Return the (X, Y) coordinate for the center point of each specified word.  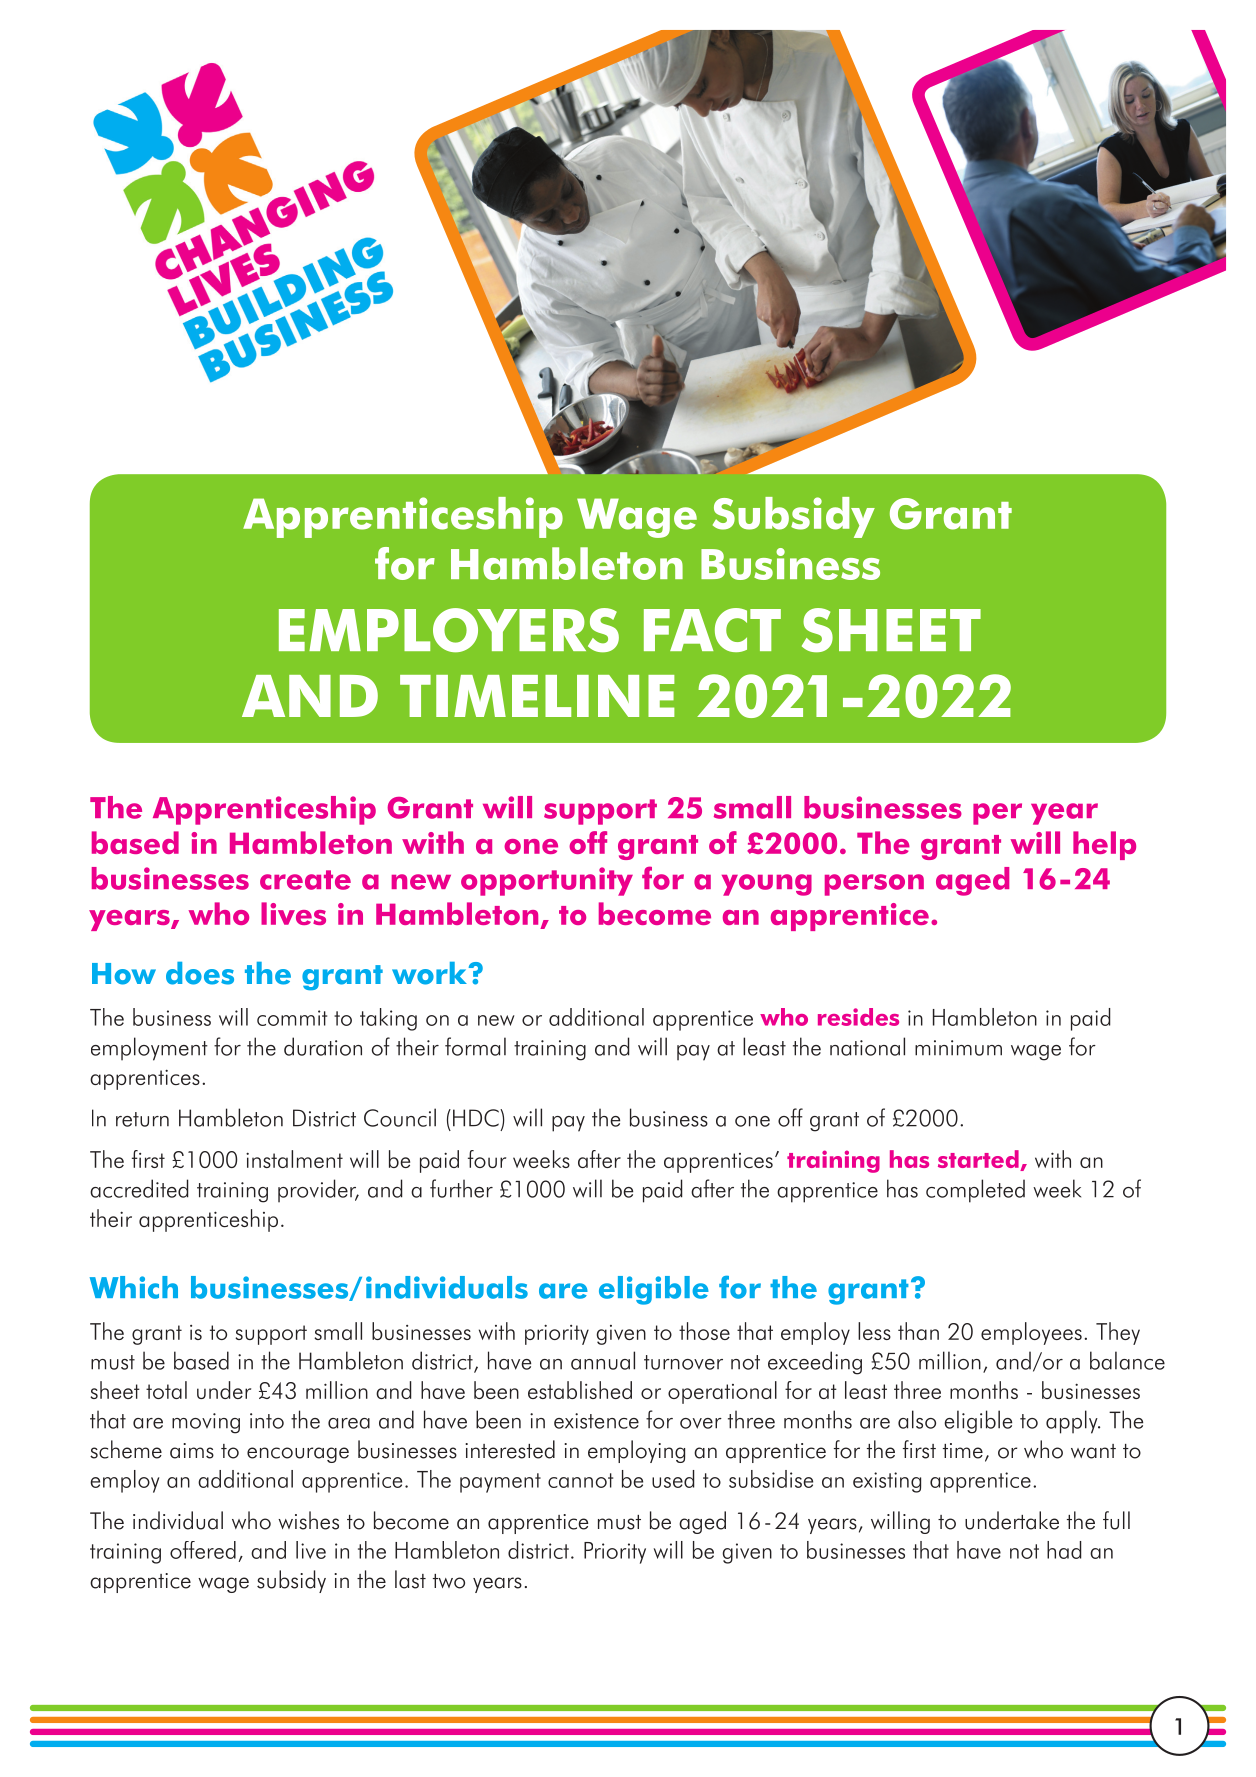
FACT (712, 630)
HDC (477, 1118)
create (305, 880)
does (200, 973)
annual (603, 1360)
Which (134, 1287)
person (874, 885)
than (918, 1331)
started (979, 1160)
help (1104, 845)
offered (203, 1550)
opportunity (547, 881)
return (142, 1119)
